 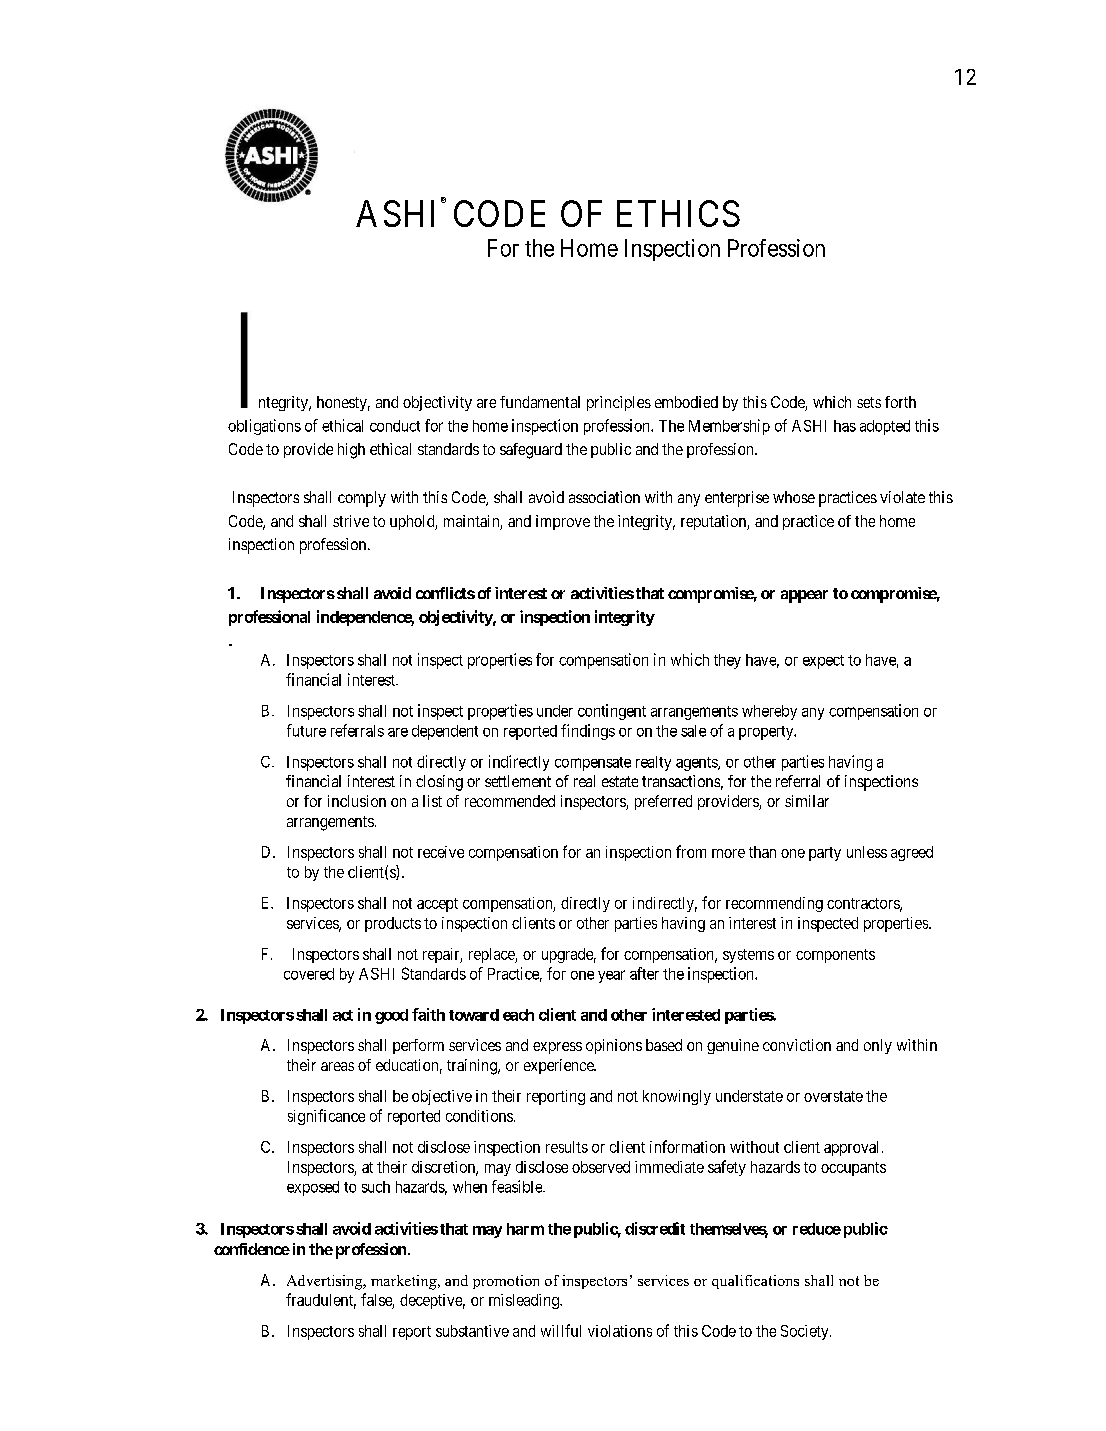 What do you see at coordinates (794, 497) in the screenshot?
I see `whose` at bounding box center [794, 497].
